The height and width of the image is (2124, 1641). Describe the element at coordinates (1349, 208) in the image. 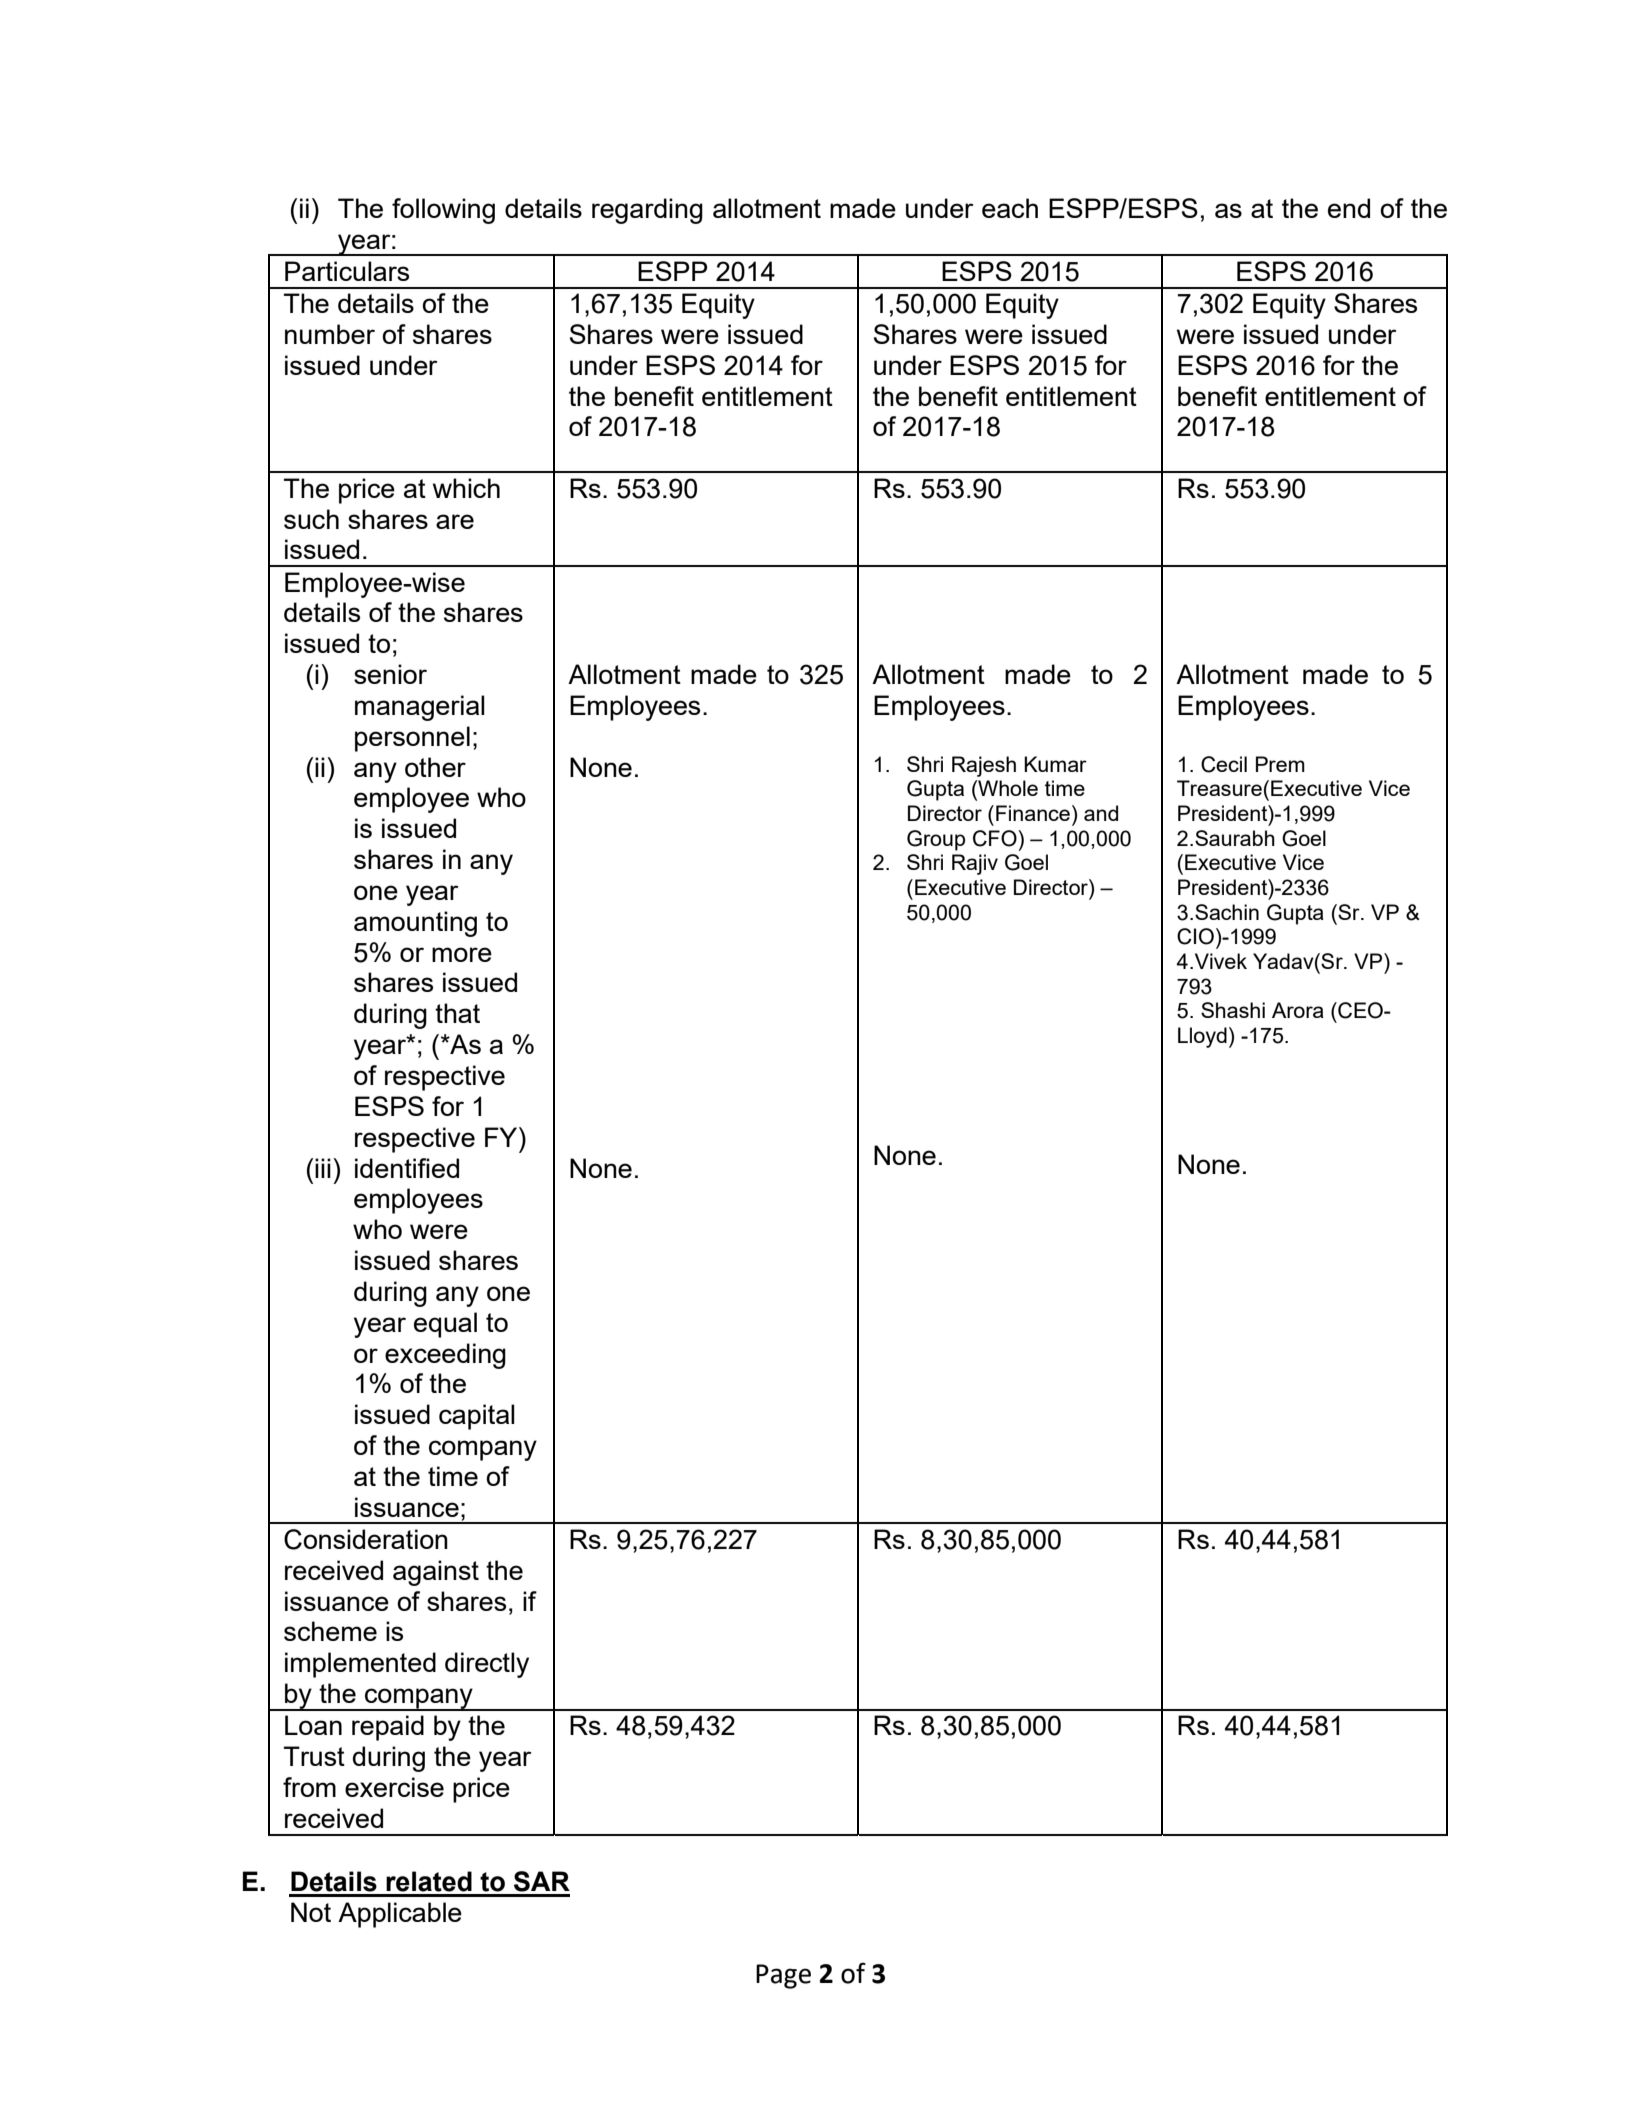

I see `end` at that location.
